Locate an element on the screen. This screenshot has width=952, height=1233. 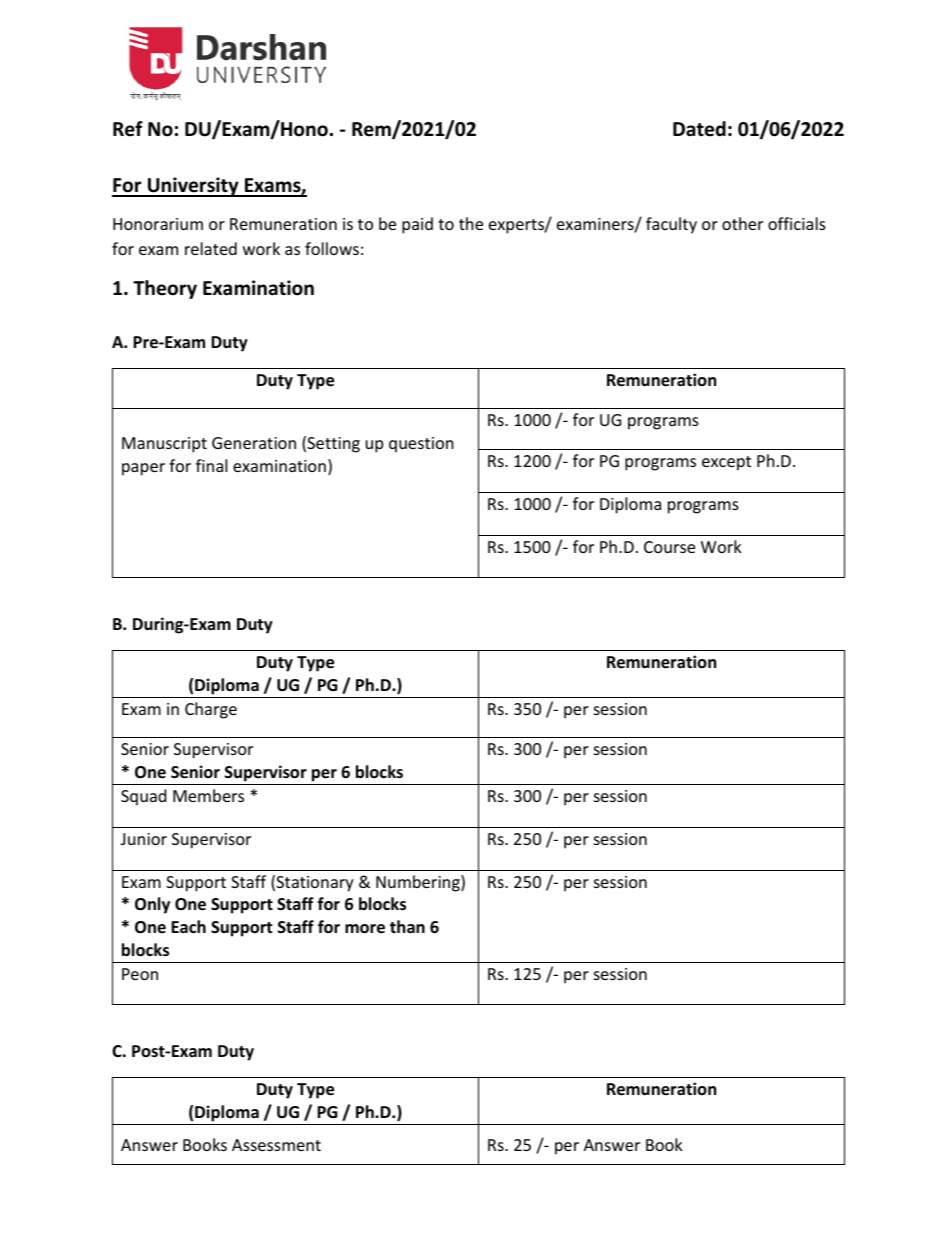
paid is located at coordinates (417, 225).
